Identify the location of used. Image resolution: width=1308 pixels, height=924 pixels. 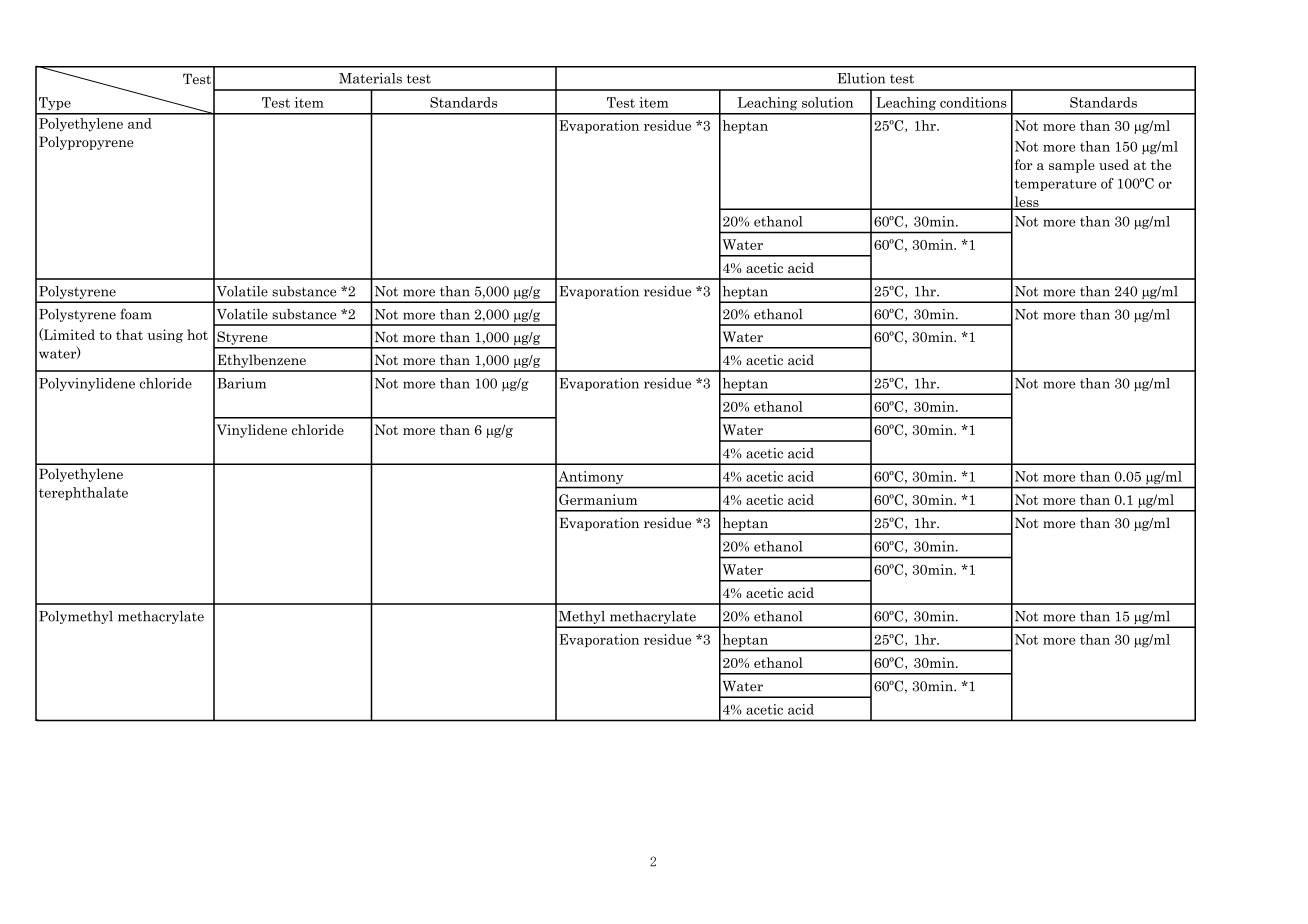
(1114, 164).
